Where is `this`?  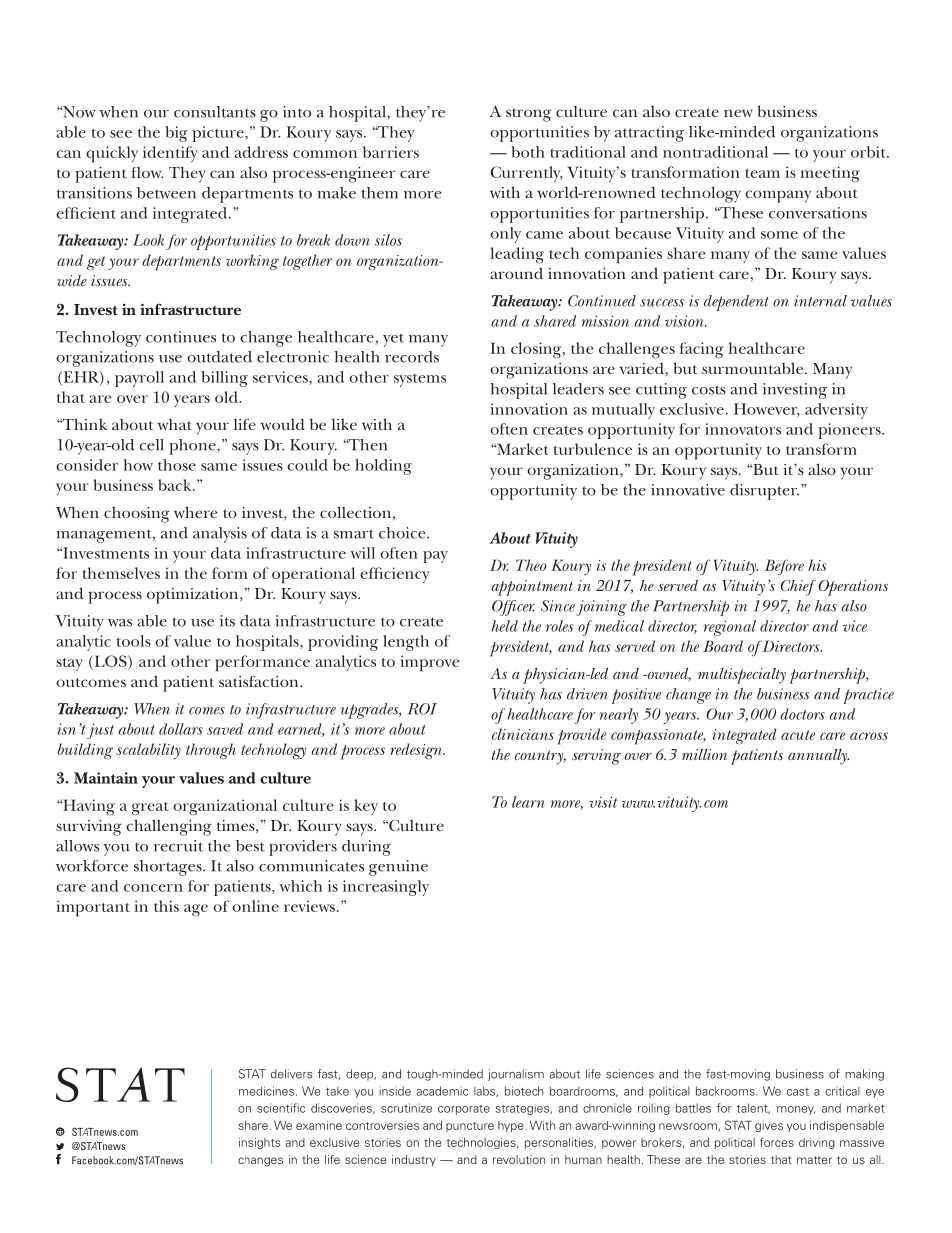
this is located at coordinates (166, 906).
